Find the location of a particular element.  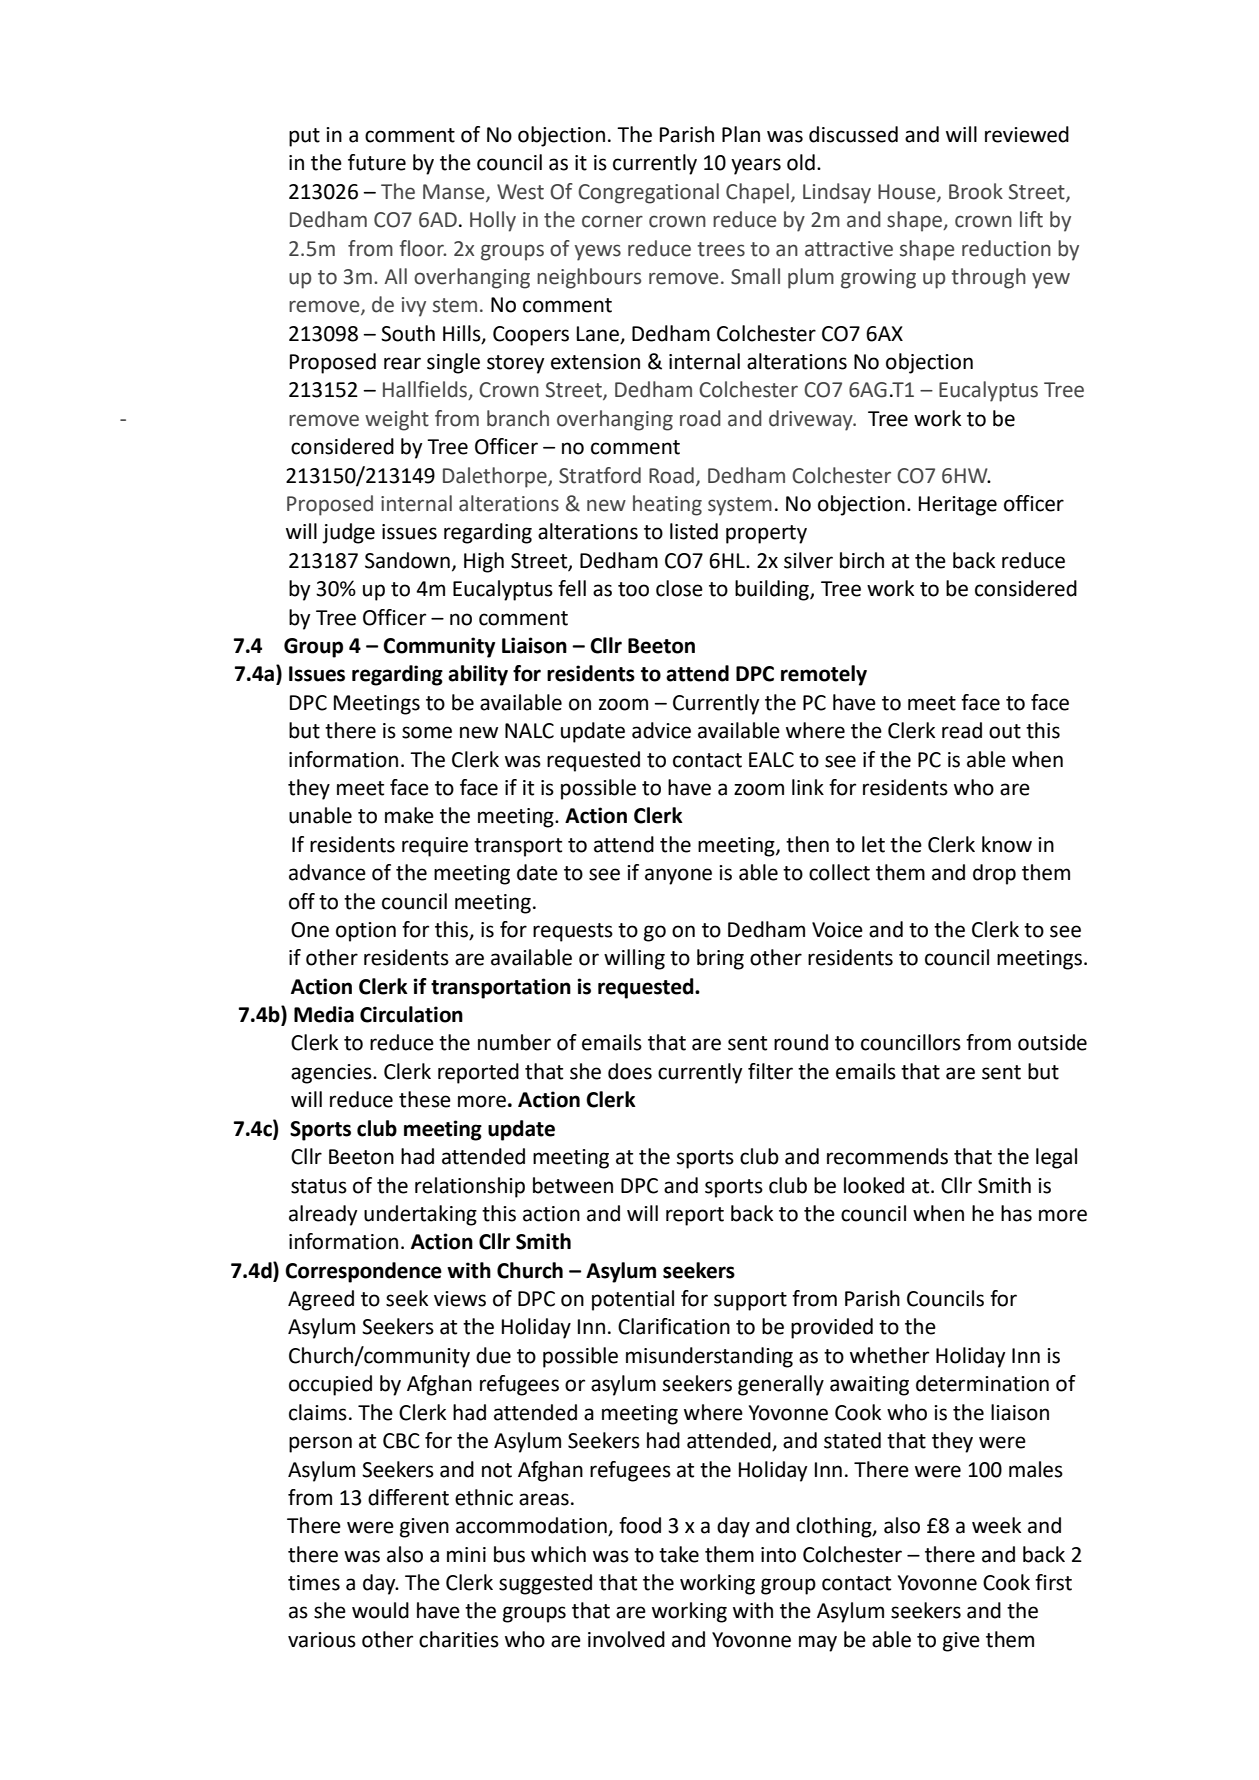

anyone is located at coordinates (678, 876).
